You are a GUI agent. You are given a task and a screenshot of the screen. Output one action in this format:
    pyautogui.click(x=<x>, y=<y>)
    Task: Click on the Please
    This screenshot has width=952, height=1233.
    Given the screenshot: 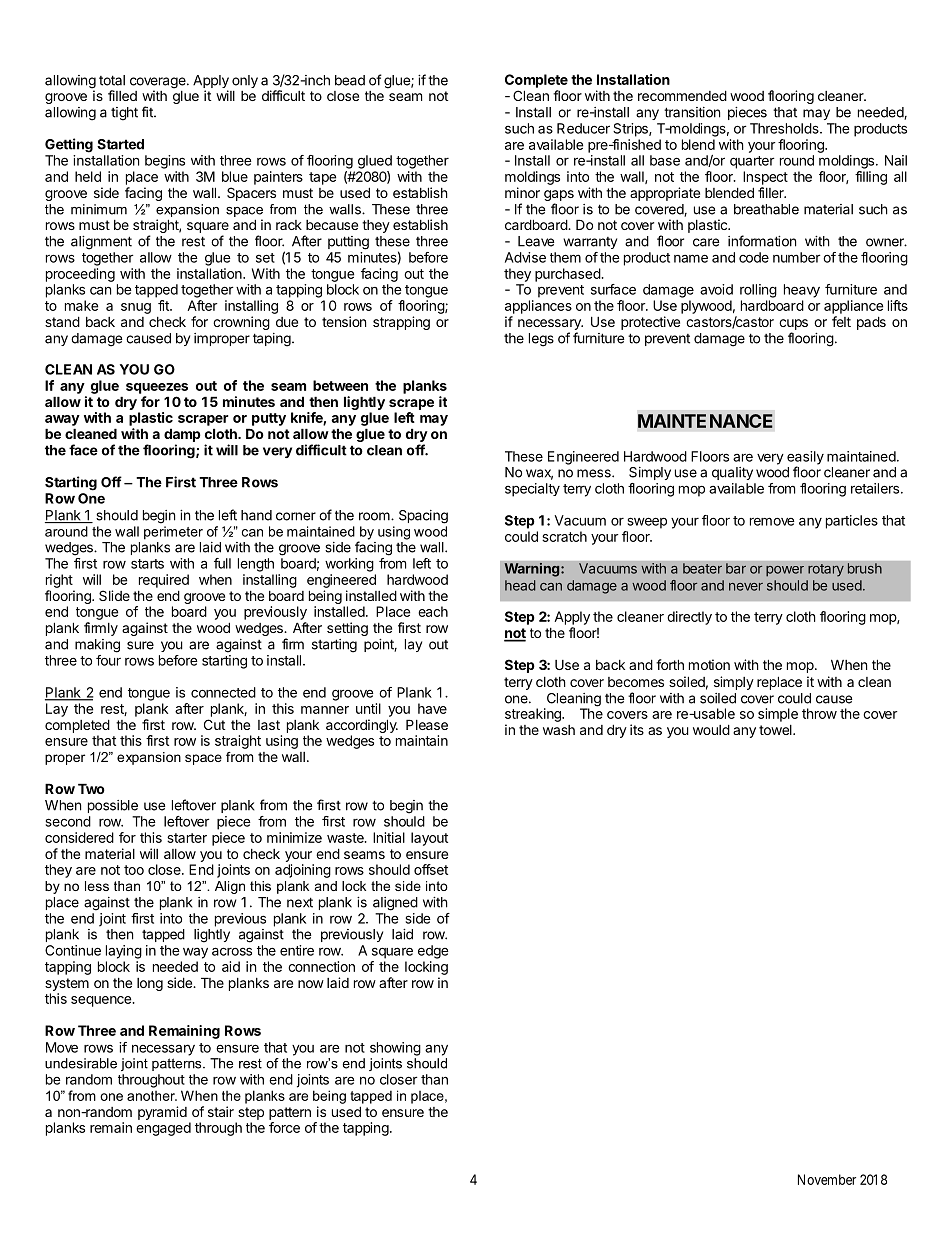 What is the action you would take?
    pyautogui.click(x=427, y=724)
